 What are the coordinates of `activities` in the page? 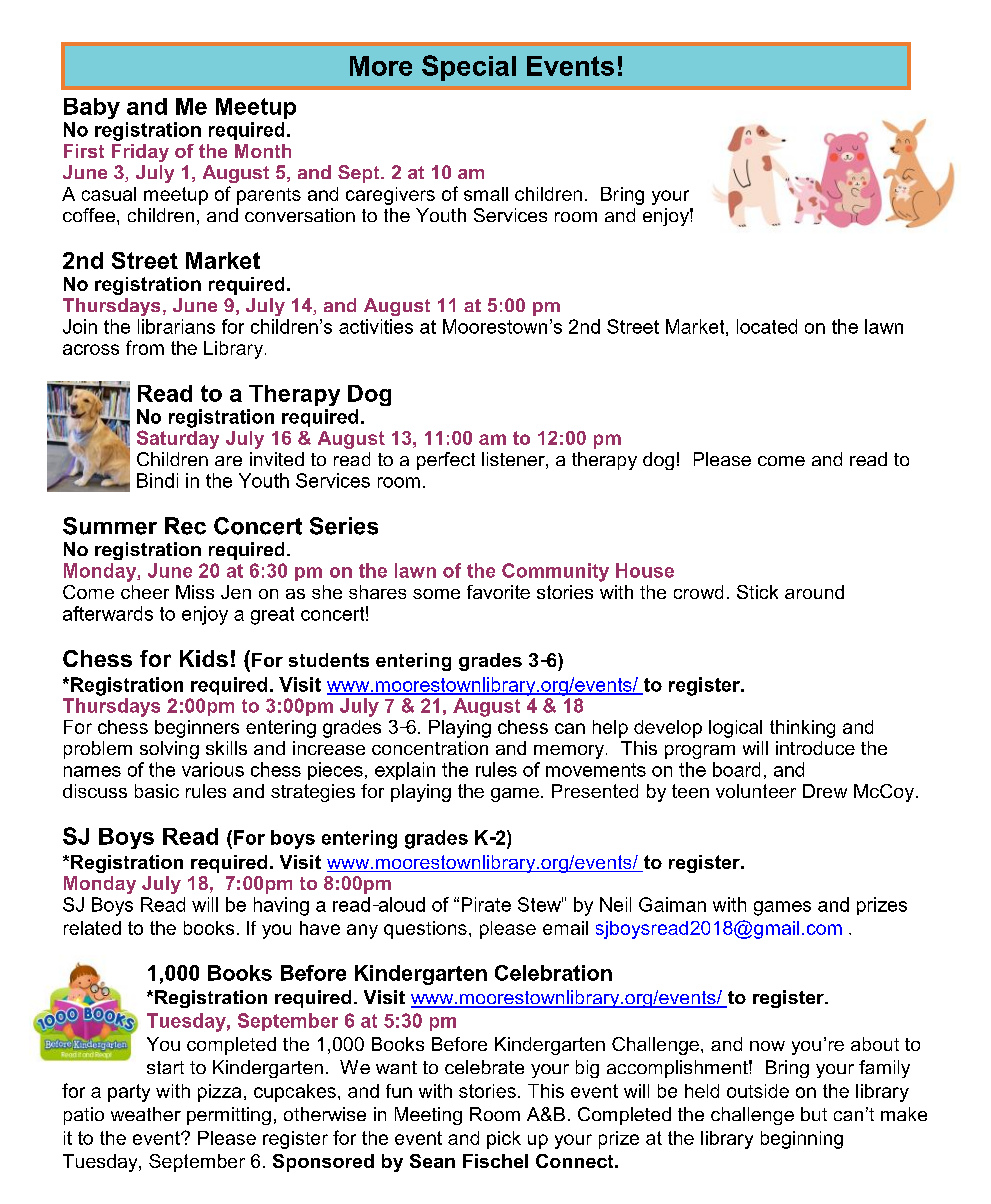 It's located at (376, 326).
